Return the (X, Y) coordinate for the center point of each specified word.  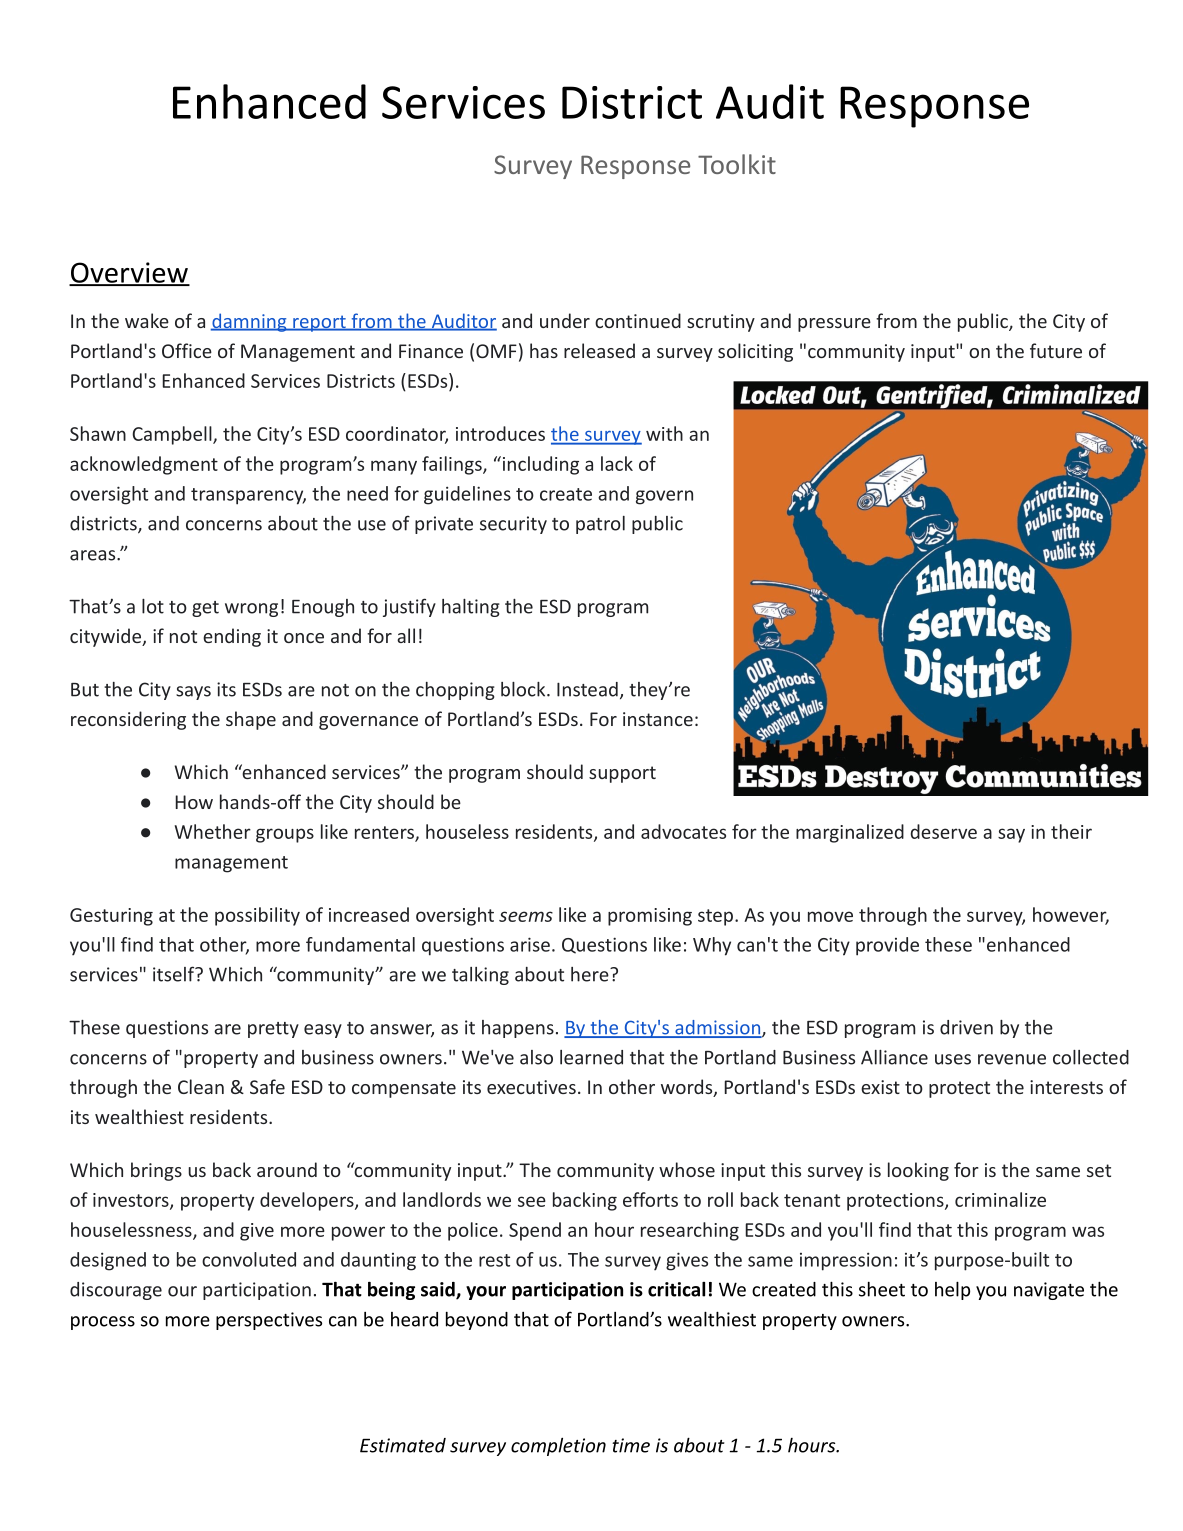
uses (953, 1059)
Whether (213, 831)
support (622, 774)
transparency (248, 496)
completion (558, 1446)
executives (531, 1087)
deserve (944, 831)
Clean (201, 1086)
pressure (834, 325)
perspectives (269, 1321)
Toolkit (737, 164)
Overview (129, 273)
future (1056, 350)
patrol (600, 525)
